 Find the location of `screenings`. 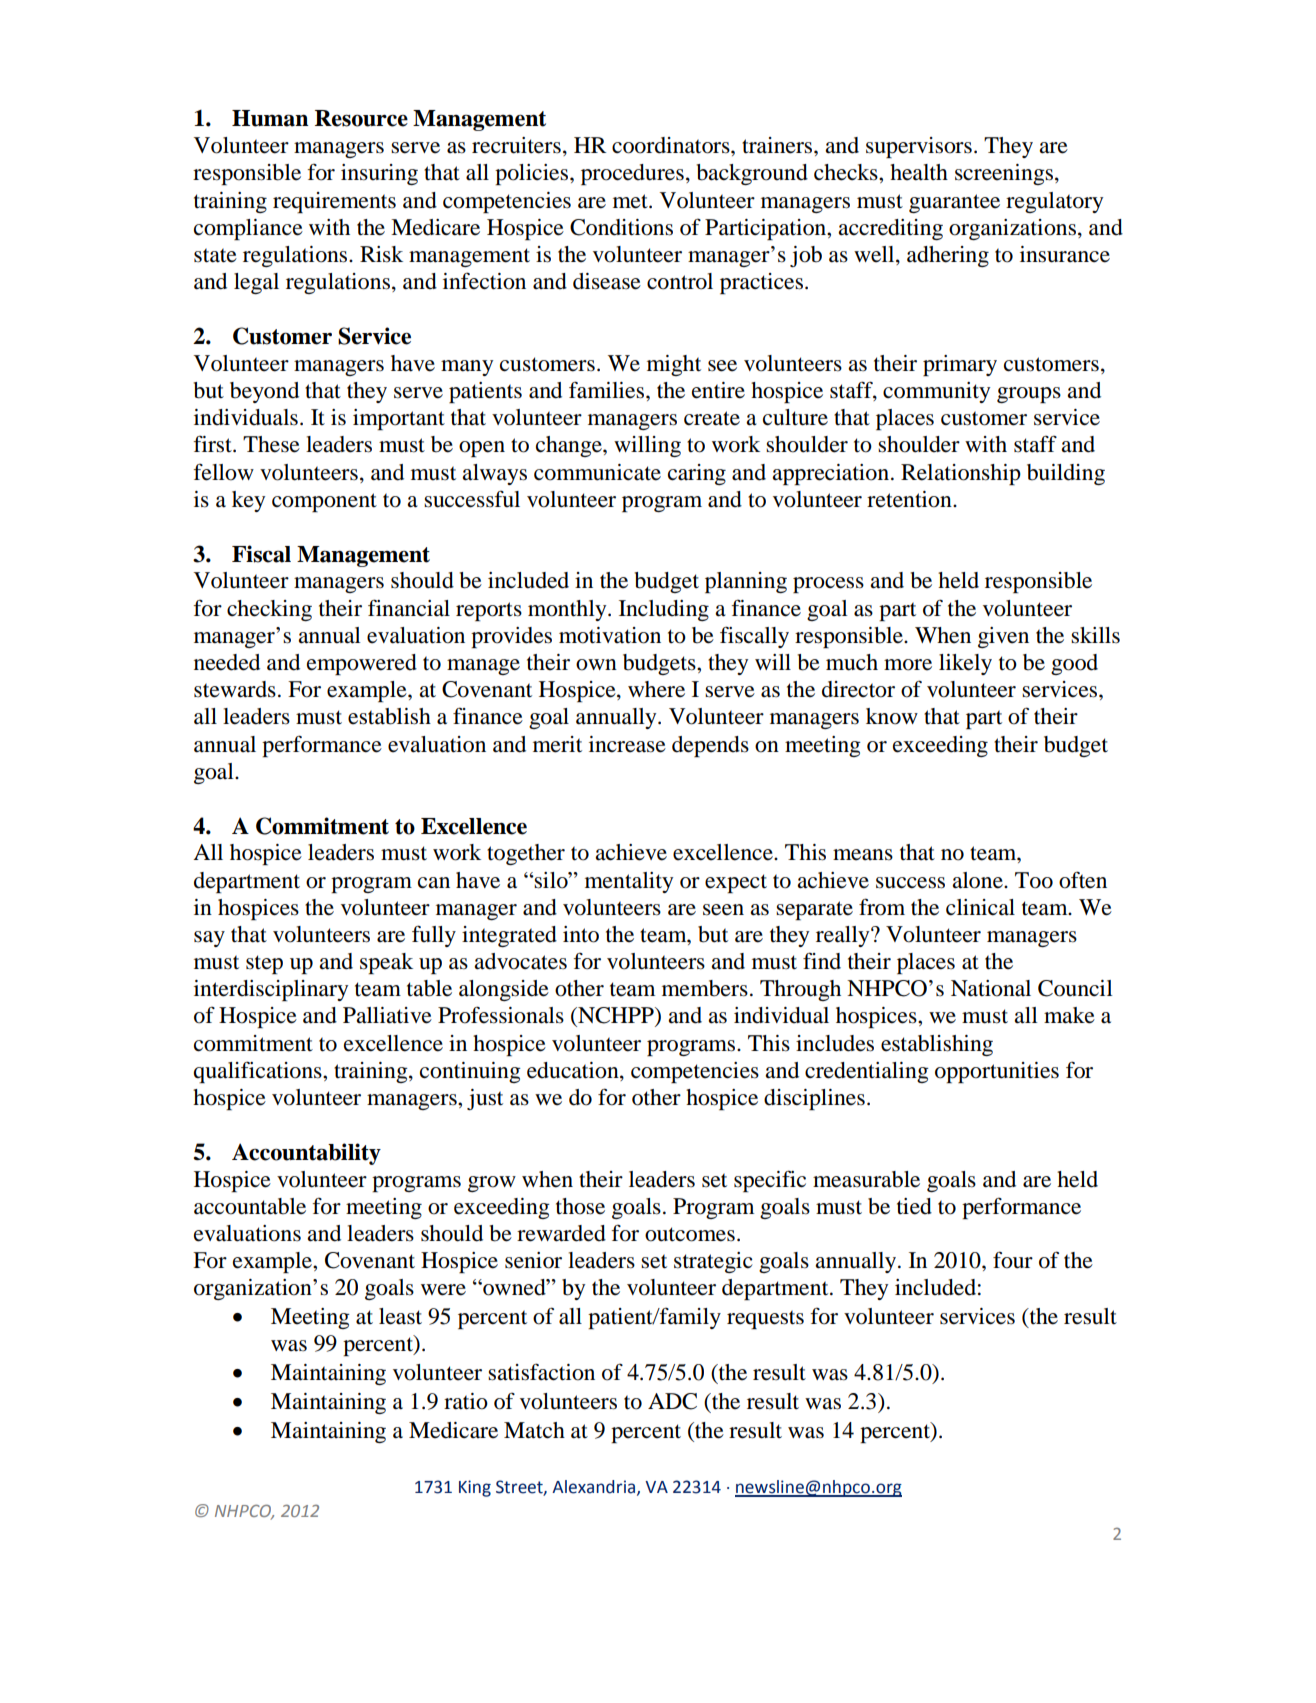

screenings is located at coordinates (1004, 174).
